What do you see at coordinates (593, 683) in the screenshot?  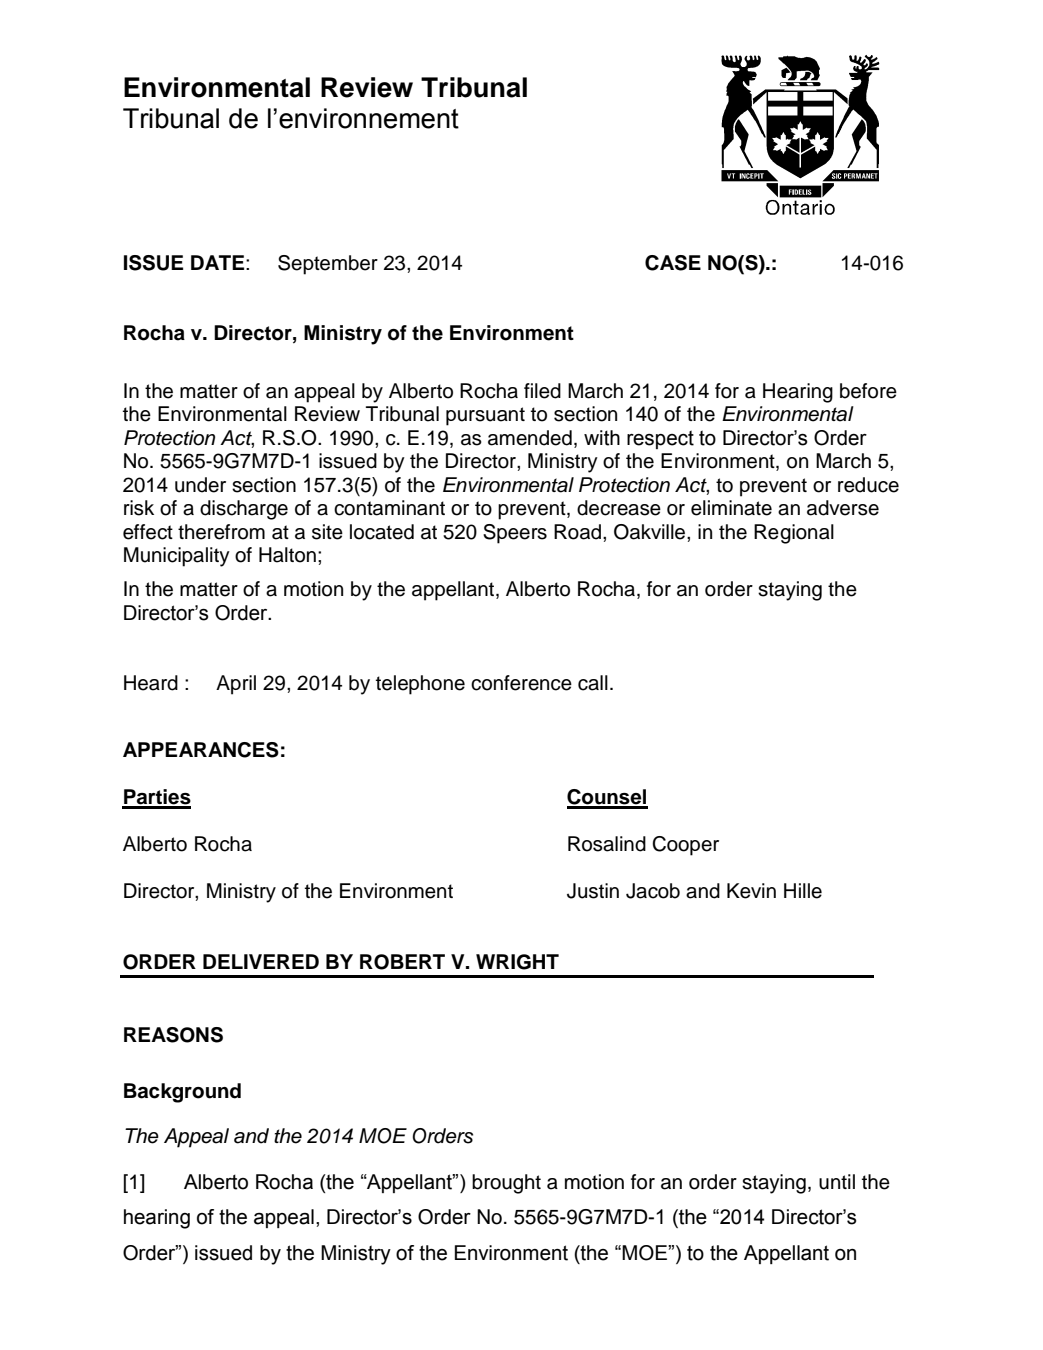 I see `call` at bounding box center [593, 683].
